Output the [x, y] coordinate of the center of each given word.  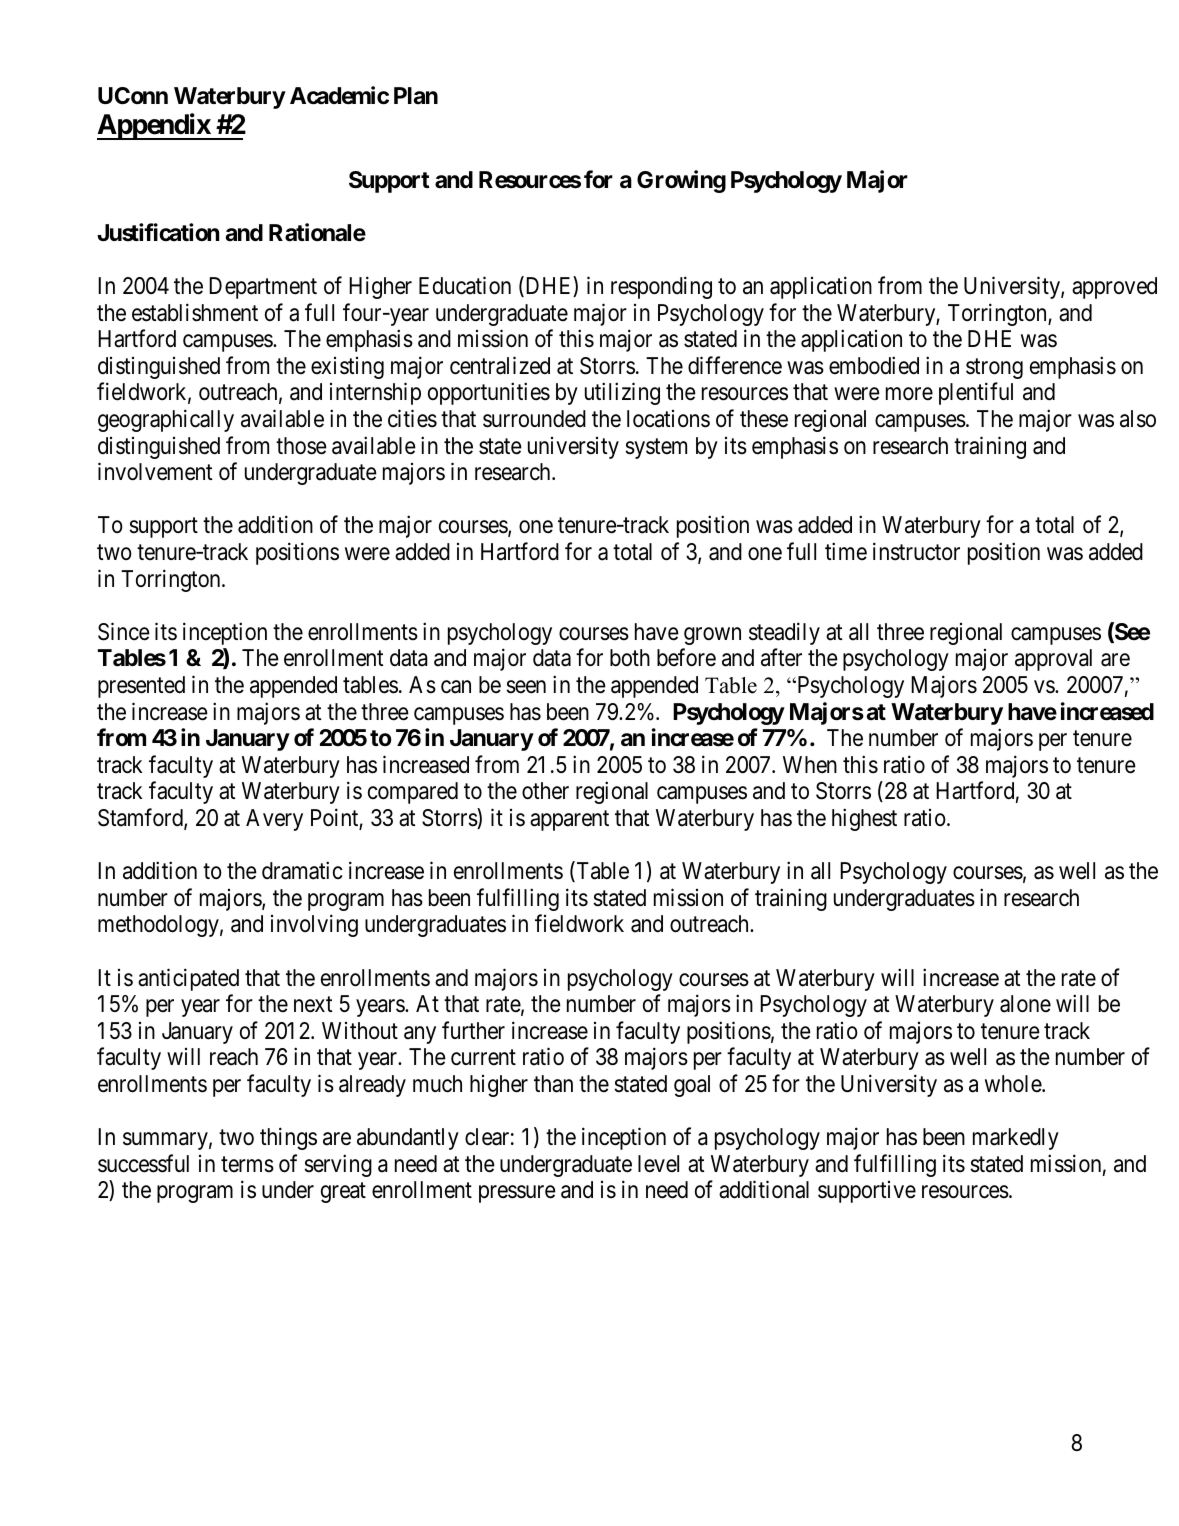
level [658, 1164]
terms [247, 1164]
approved [1114, 288]
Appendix [154, 127]
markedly [1016, 1139]
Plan [416, 96]
